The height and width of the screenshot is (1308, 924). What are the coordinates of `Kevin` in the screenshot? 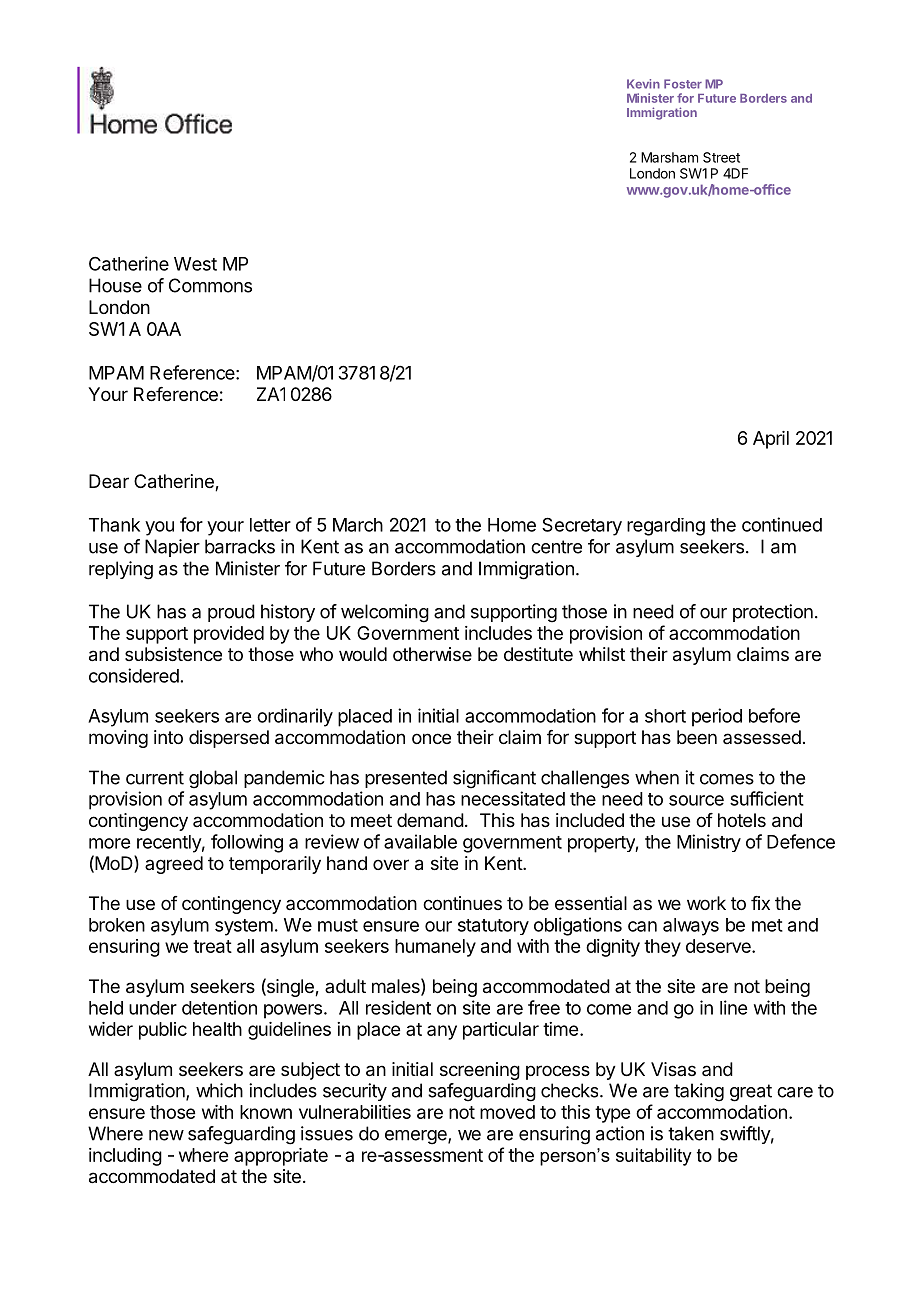 It's located at (643, 84).
